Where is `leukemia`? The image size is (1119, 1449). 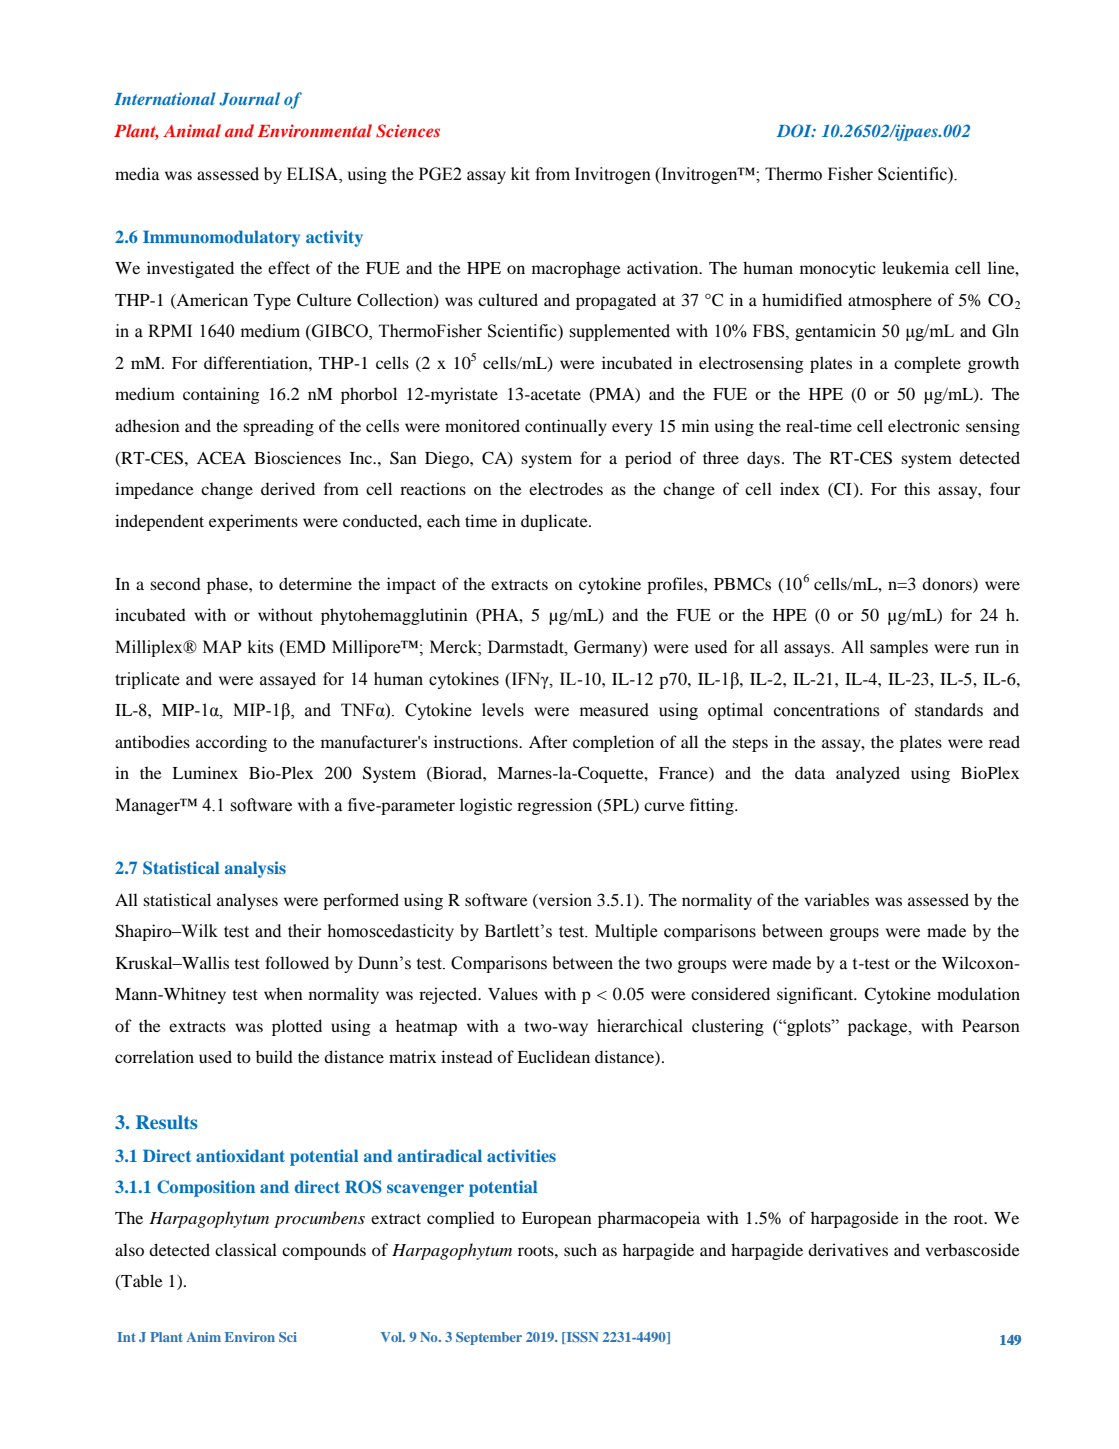
leukemia is located at coordinates (915, 267).
